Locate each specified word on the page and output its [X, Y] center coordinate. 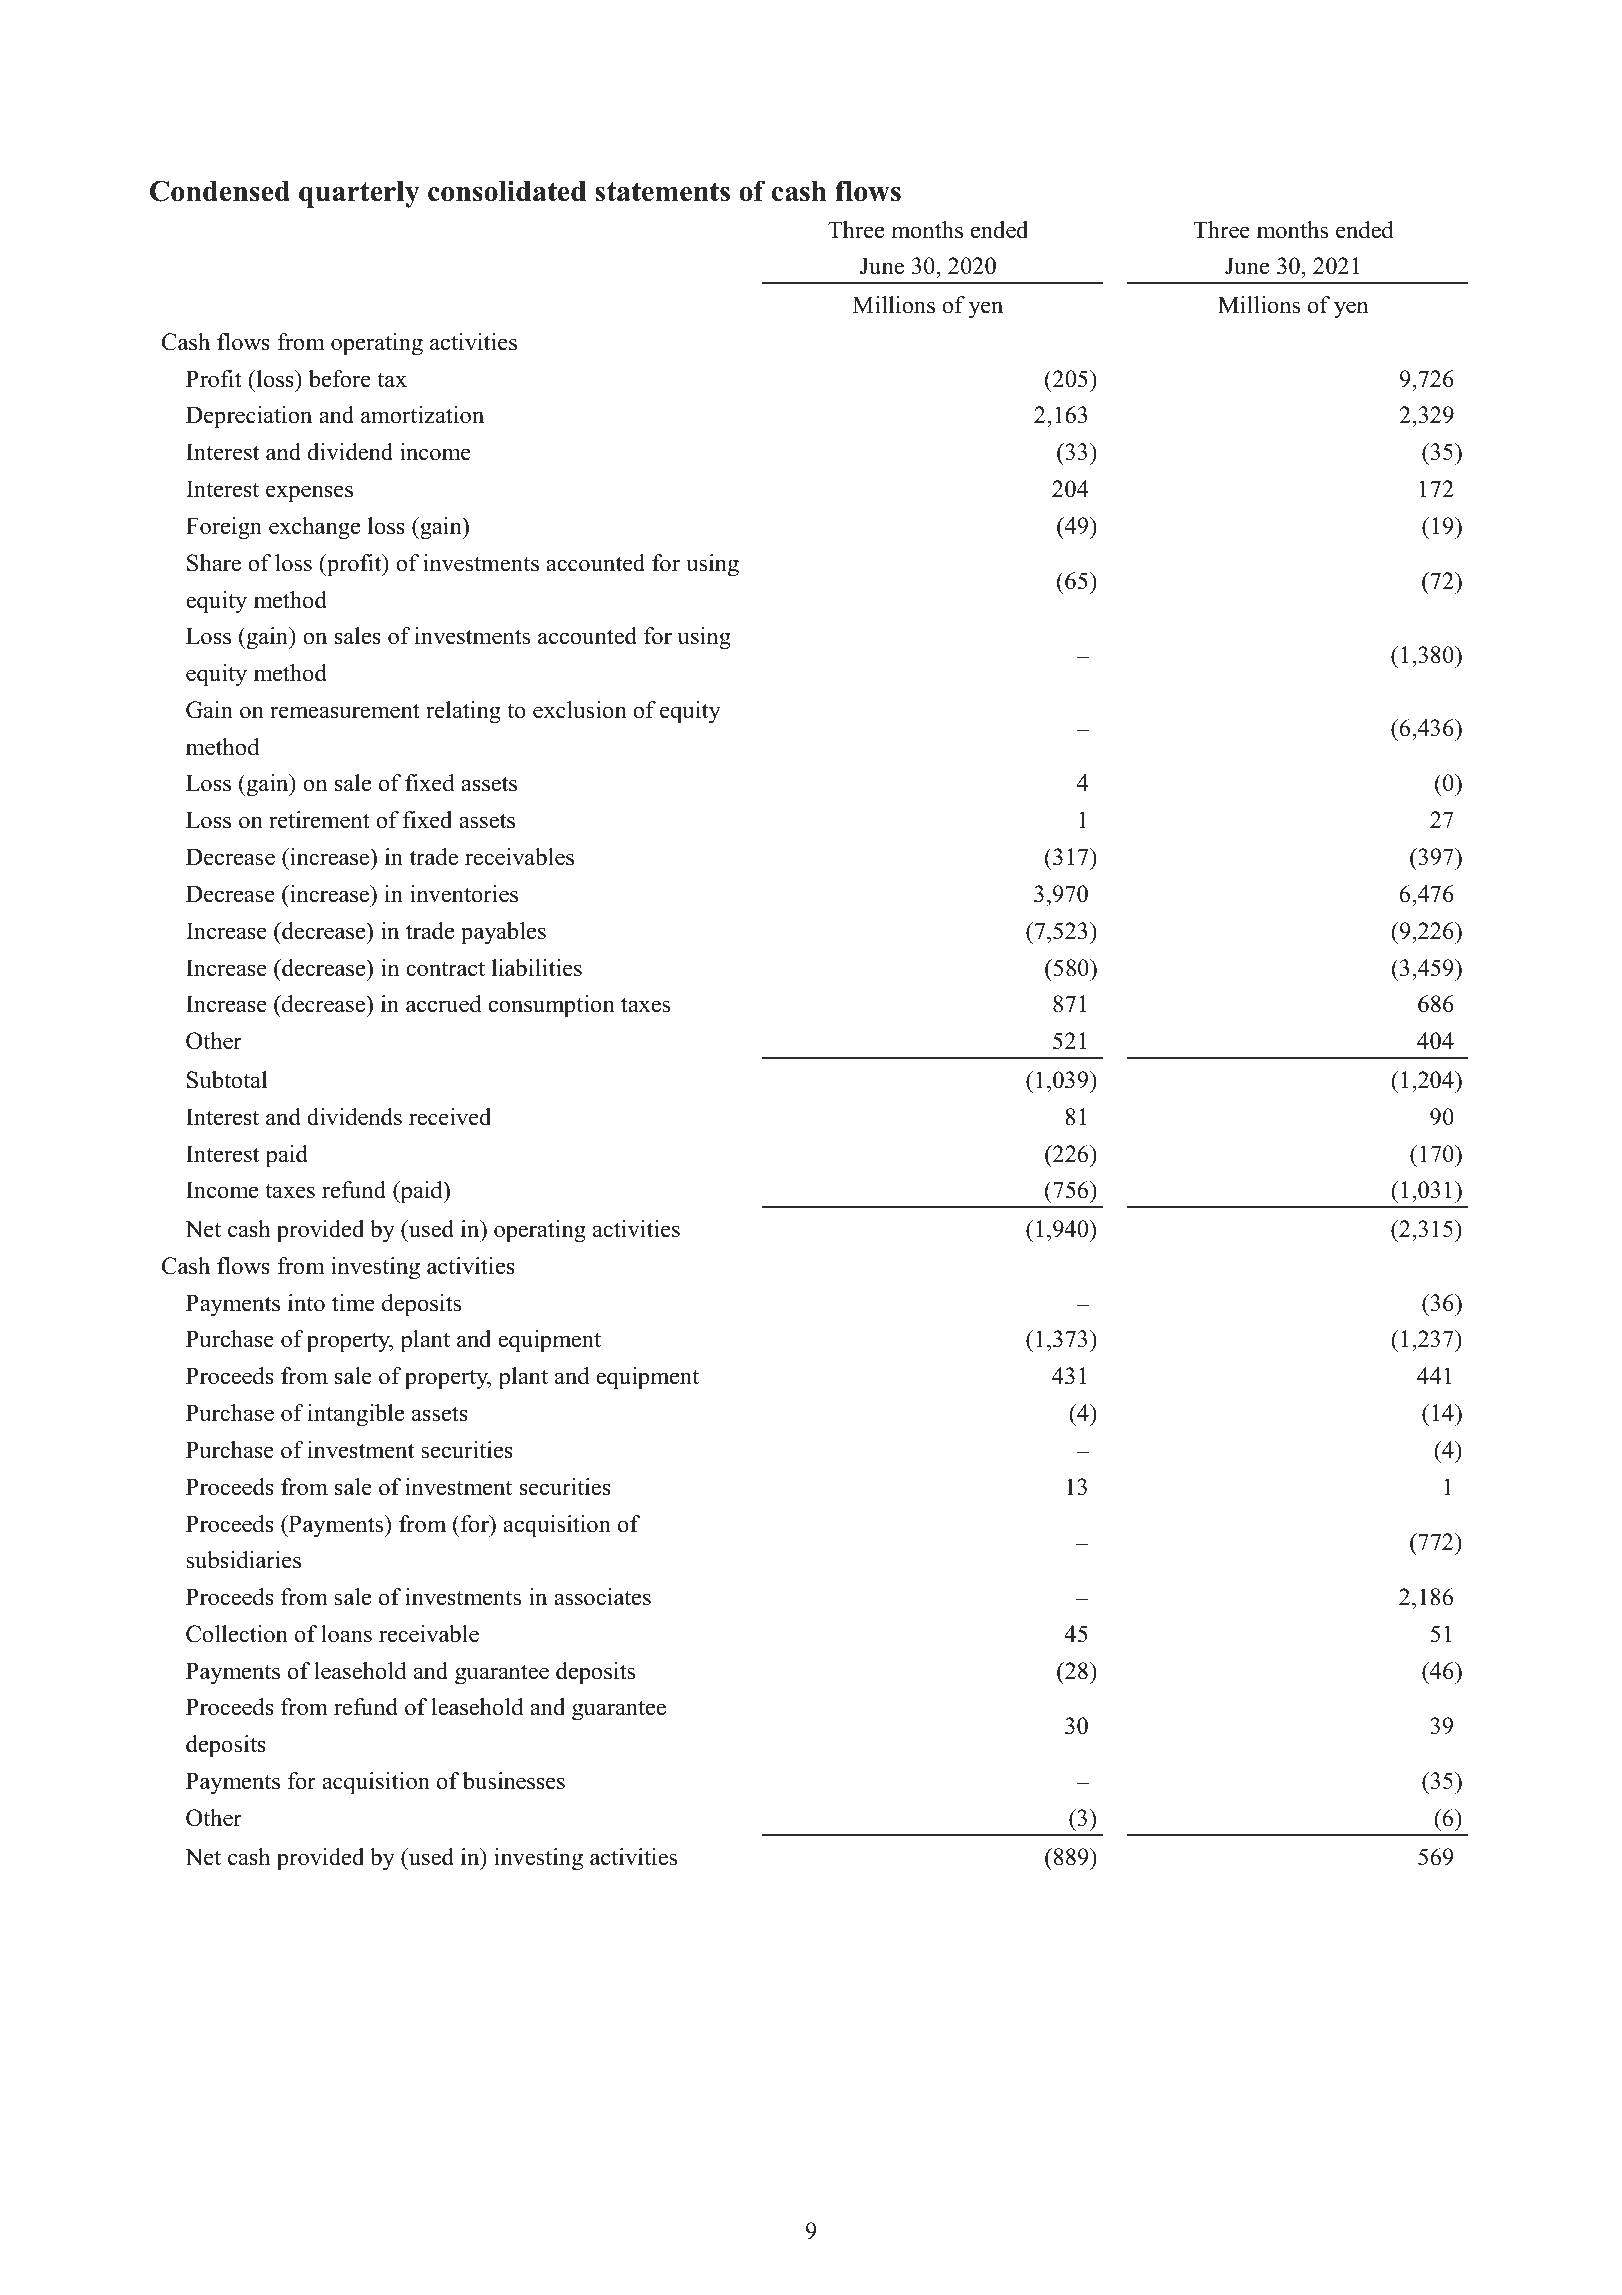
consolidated [507, 191]
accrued [444, 1004]
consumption [552, 1006]
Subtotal [227, 1080]
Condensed [220, 191]
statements [662, 192]
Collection [237, 1634]
